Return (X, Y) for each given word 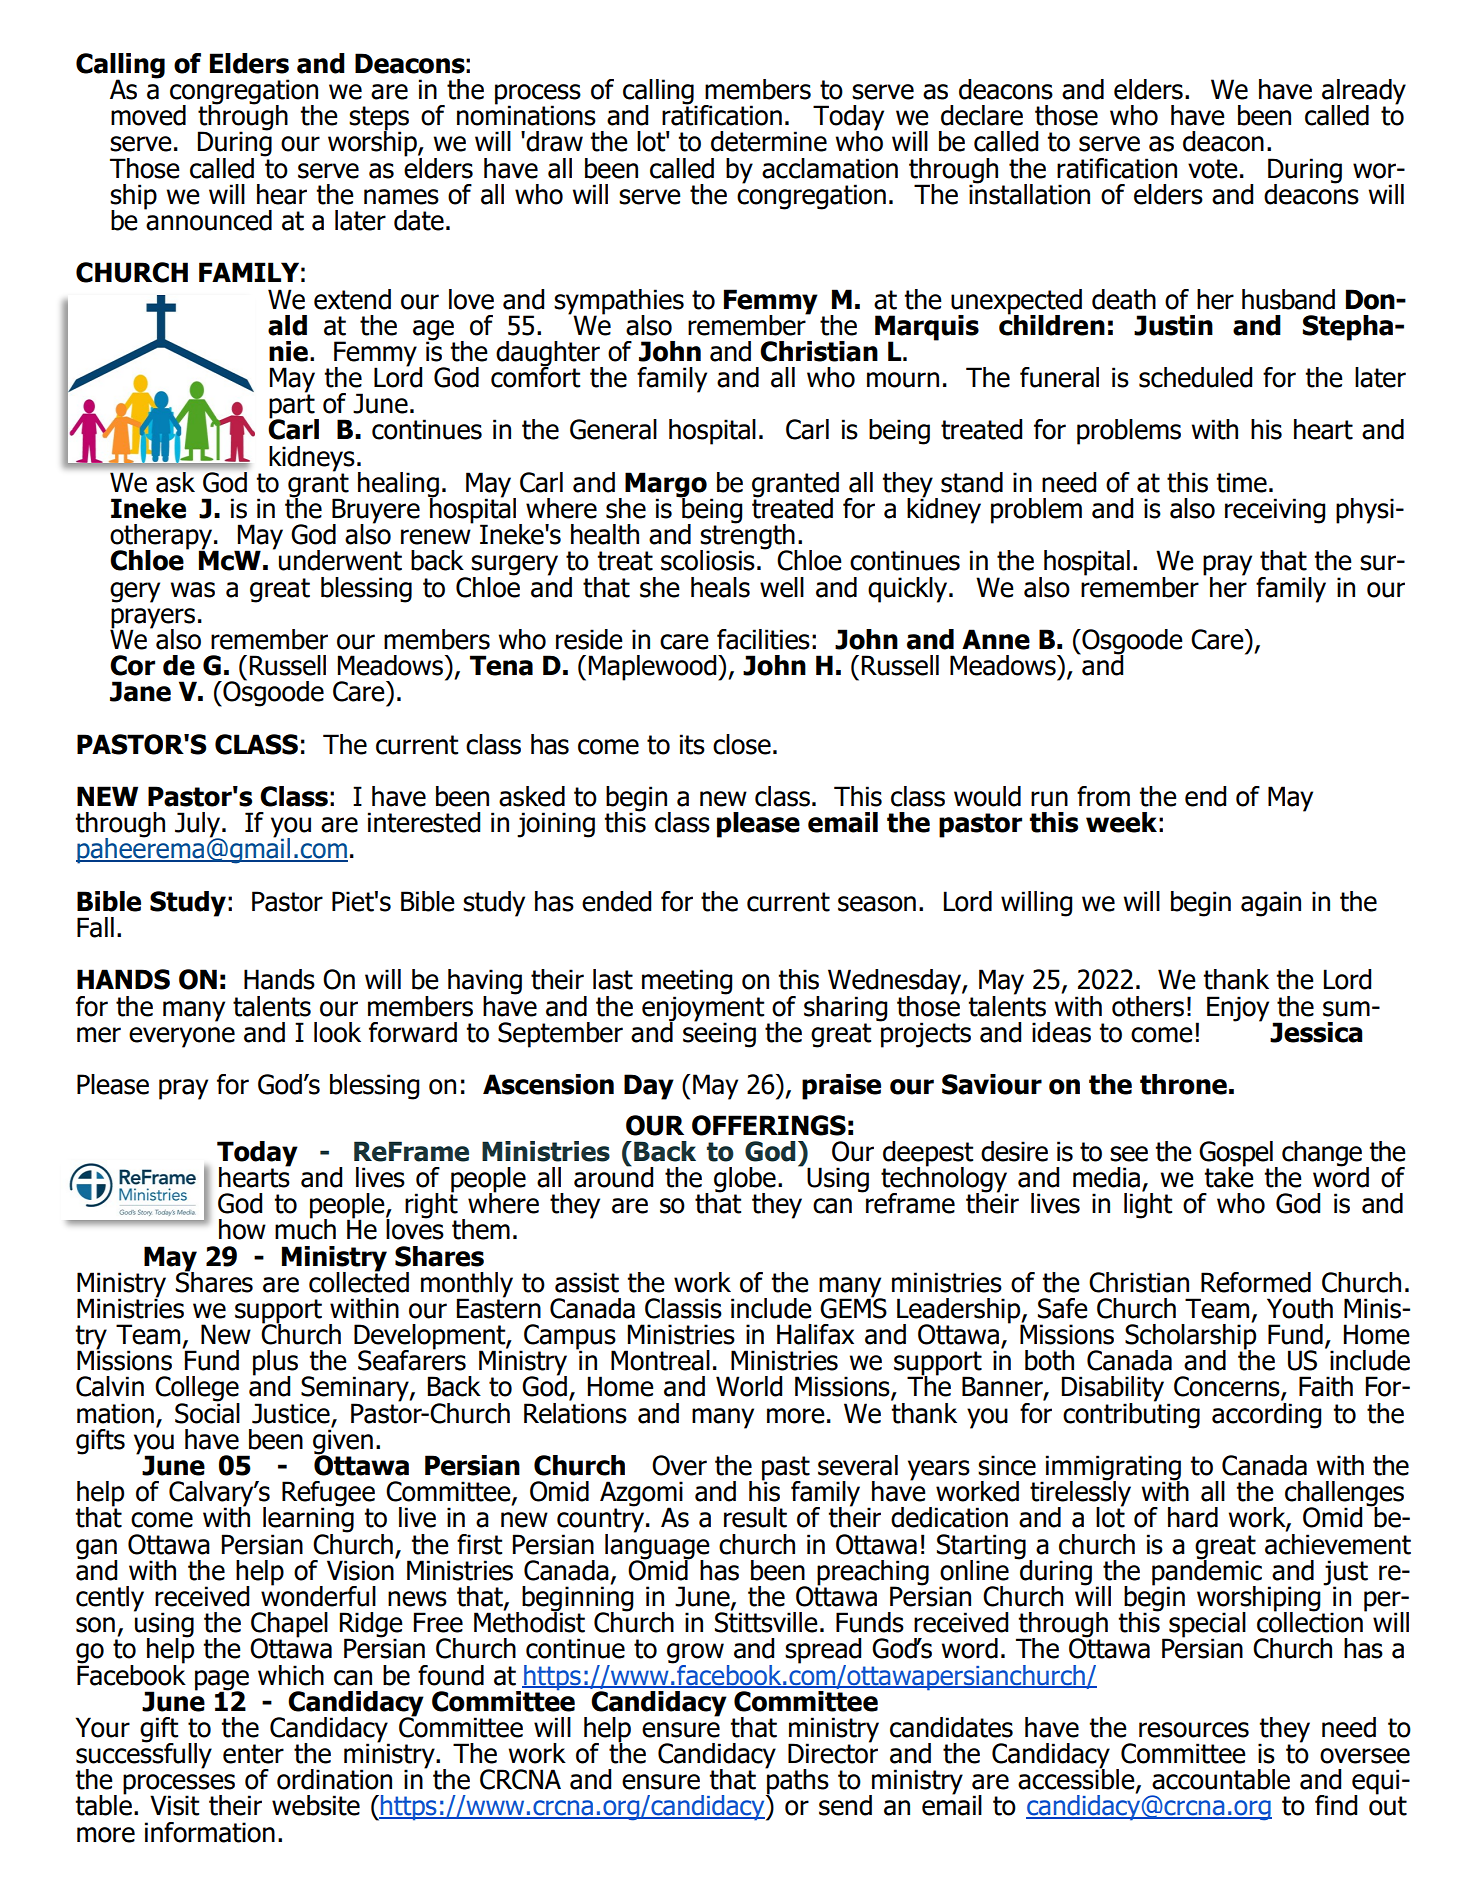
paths (797, 1782)
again (1271, 904)
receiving (1275, 511)
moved (148, 115)
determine (769, 141)
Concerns (1228, 1387)
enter (253, 1754)
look (337, 1032)
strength (748, 537)
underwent (340, 560)
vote (1213, 169)
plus (275, 1364)
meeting (687, 983)
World (749, 1386)
